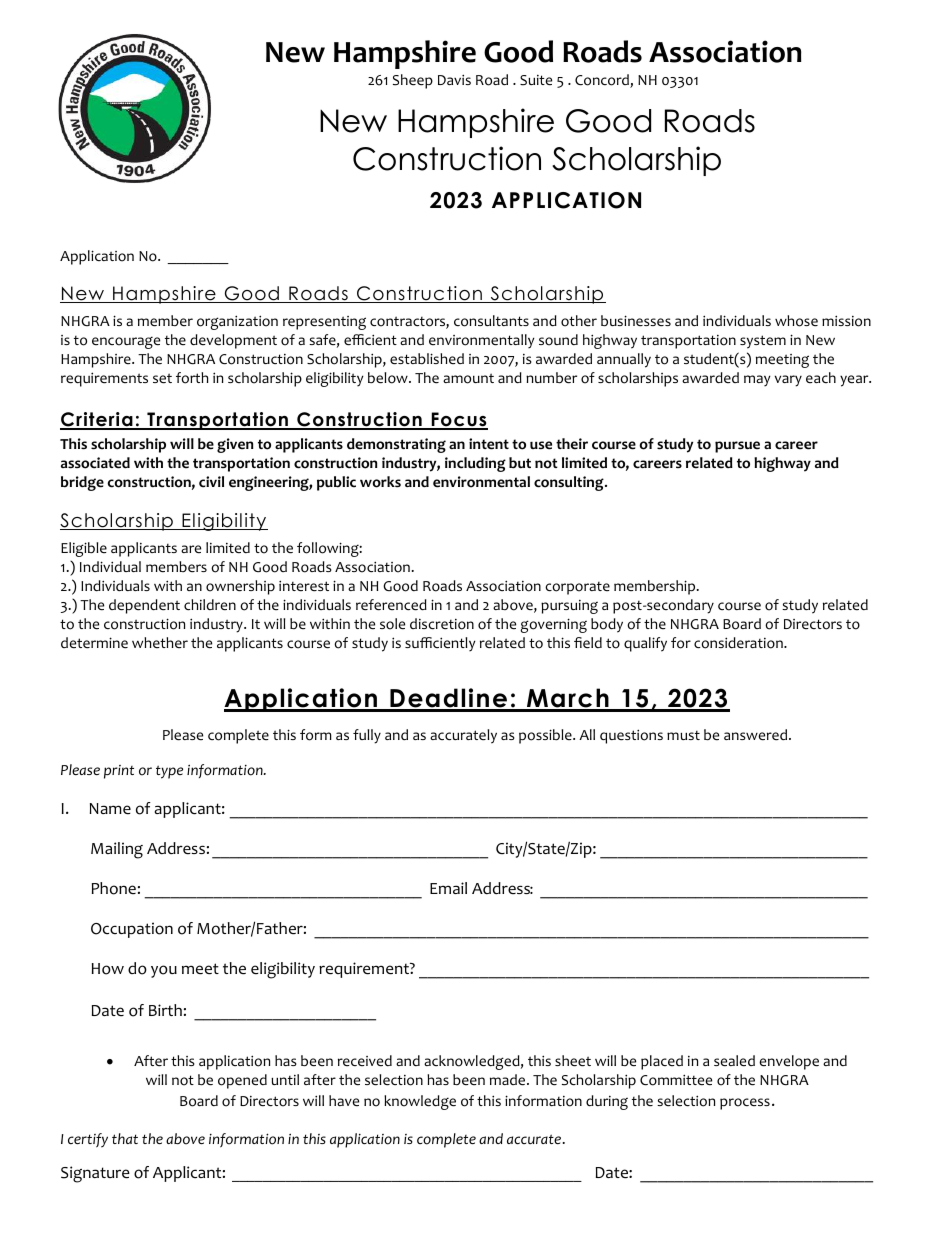 The height and width of the image is (1233, 952). What do you see at coordinates (509, 1080) in the image?
I see `made` at bounding box center [509, 1080].
